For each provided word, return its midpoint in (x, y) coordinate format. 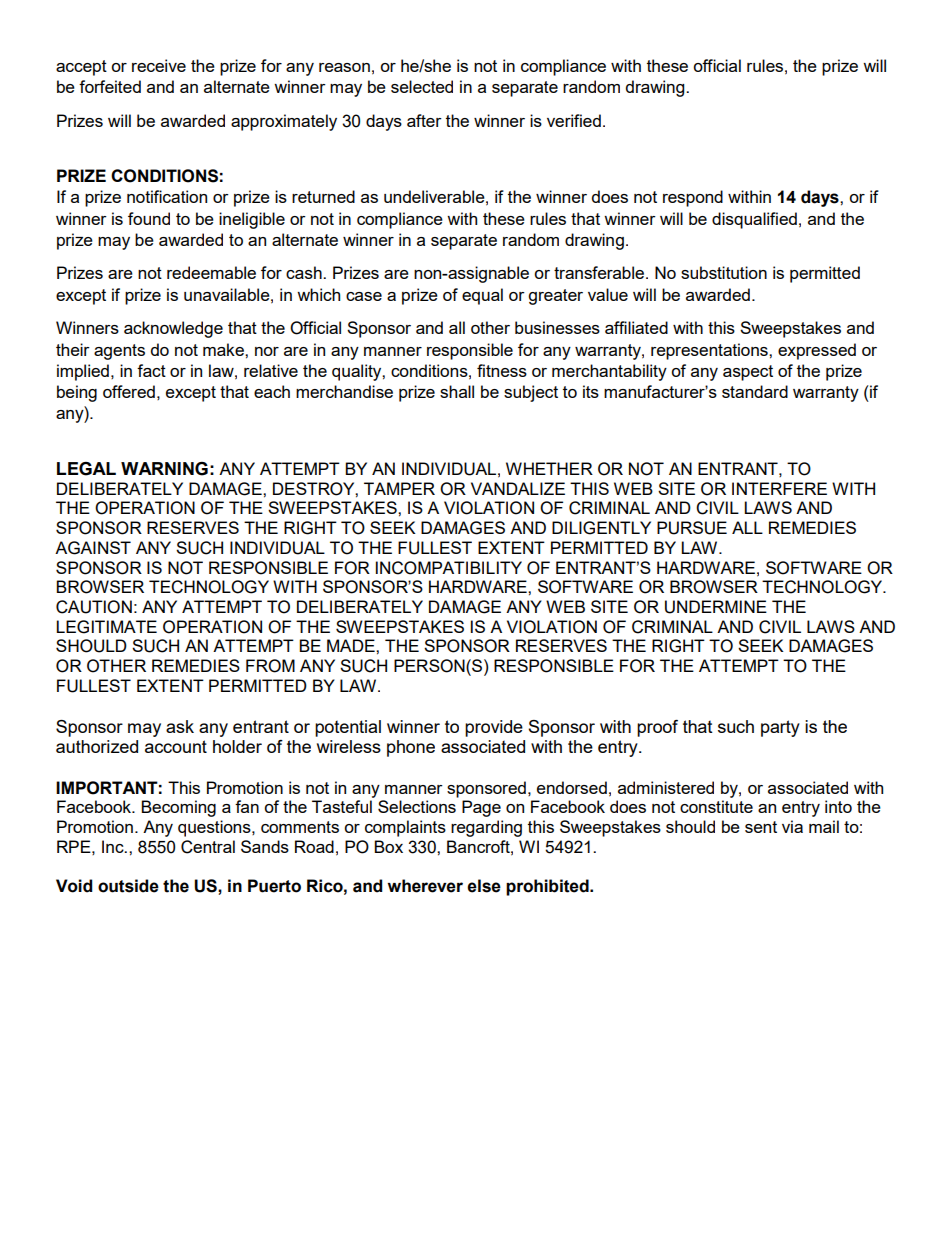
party (780, 728)
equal (482, 296)
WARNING (164, 469)
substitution (724, 272)
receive (159, 65)
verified (574, 120)
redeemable (211, 272)
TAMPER (399, 488)
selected (422, 86)
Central (208, 847)
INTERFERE (779, 488)
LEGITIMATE (106, 627)
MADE (352, 645)
